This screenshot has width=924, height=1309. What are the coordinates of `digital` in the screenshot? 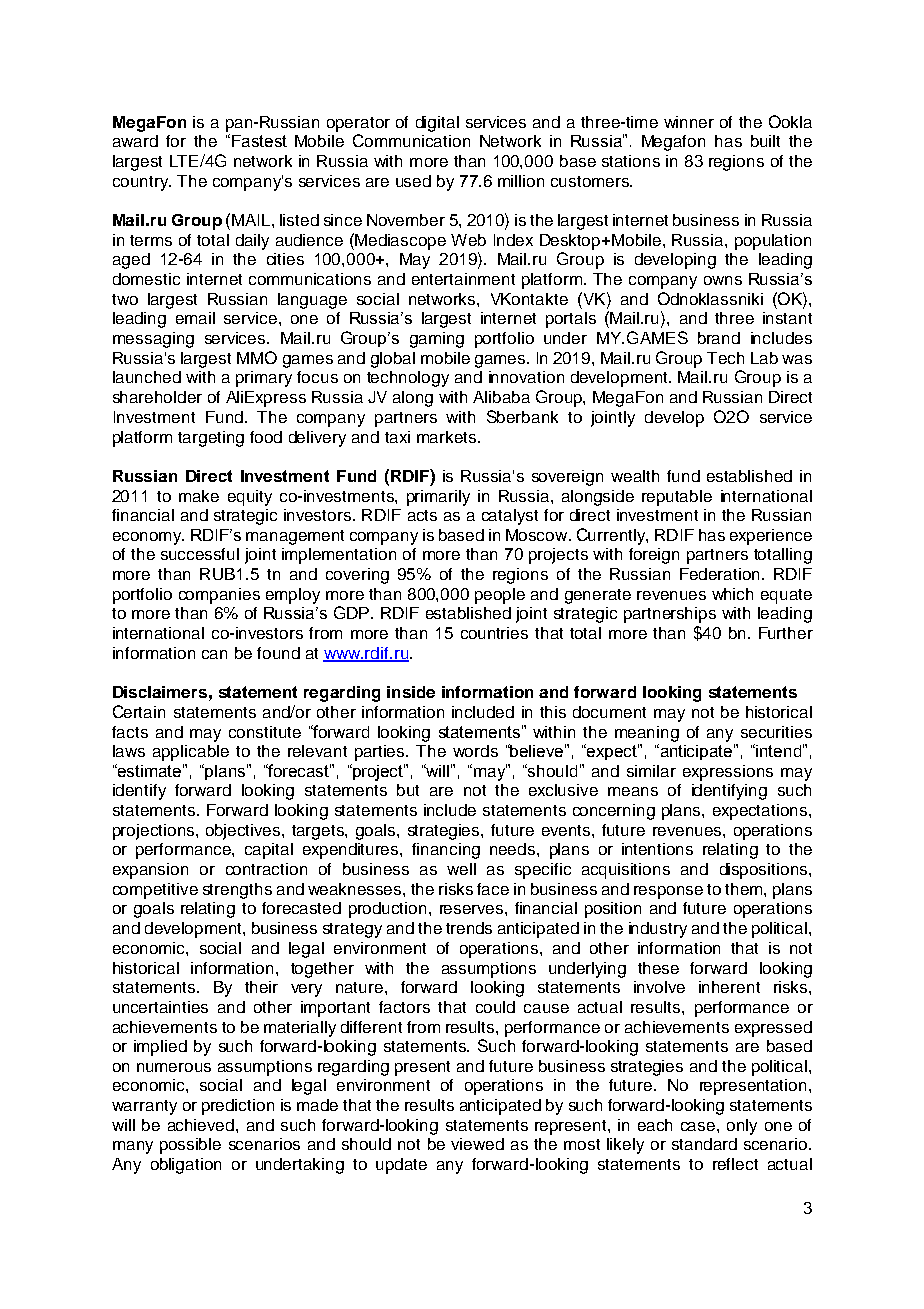 It's located at (437, 124).
